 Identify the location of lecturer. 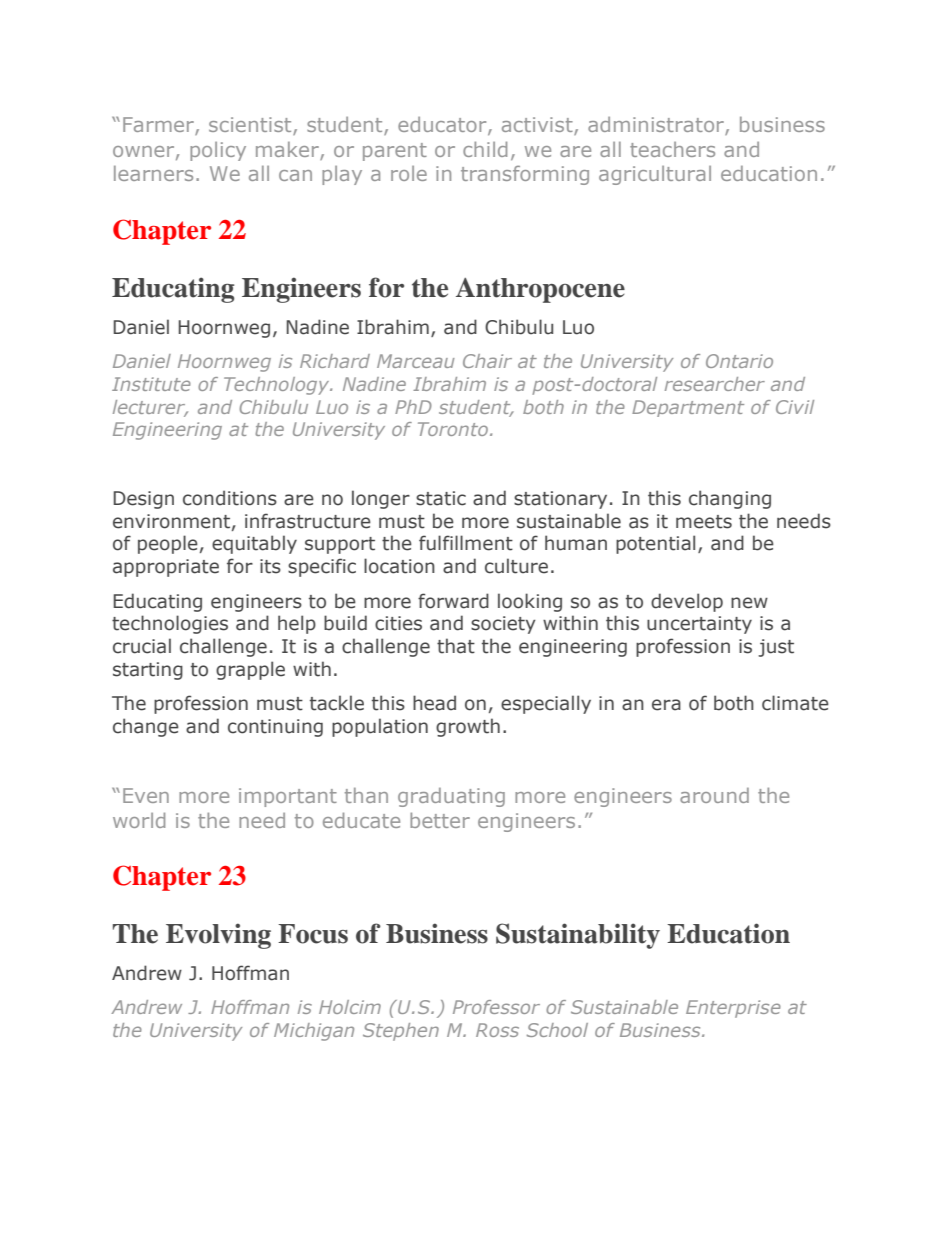
(150, 408).
